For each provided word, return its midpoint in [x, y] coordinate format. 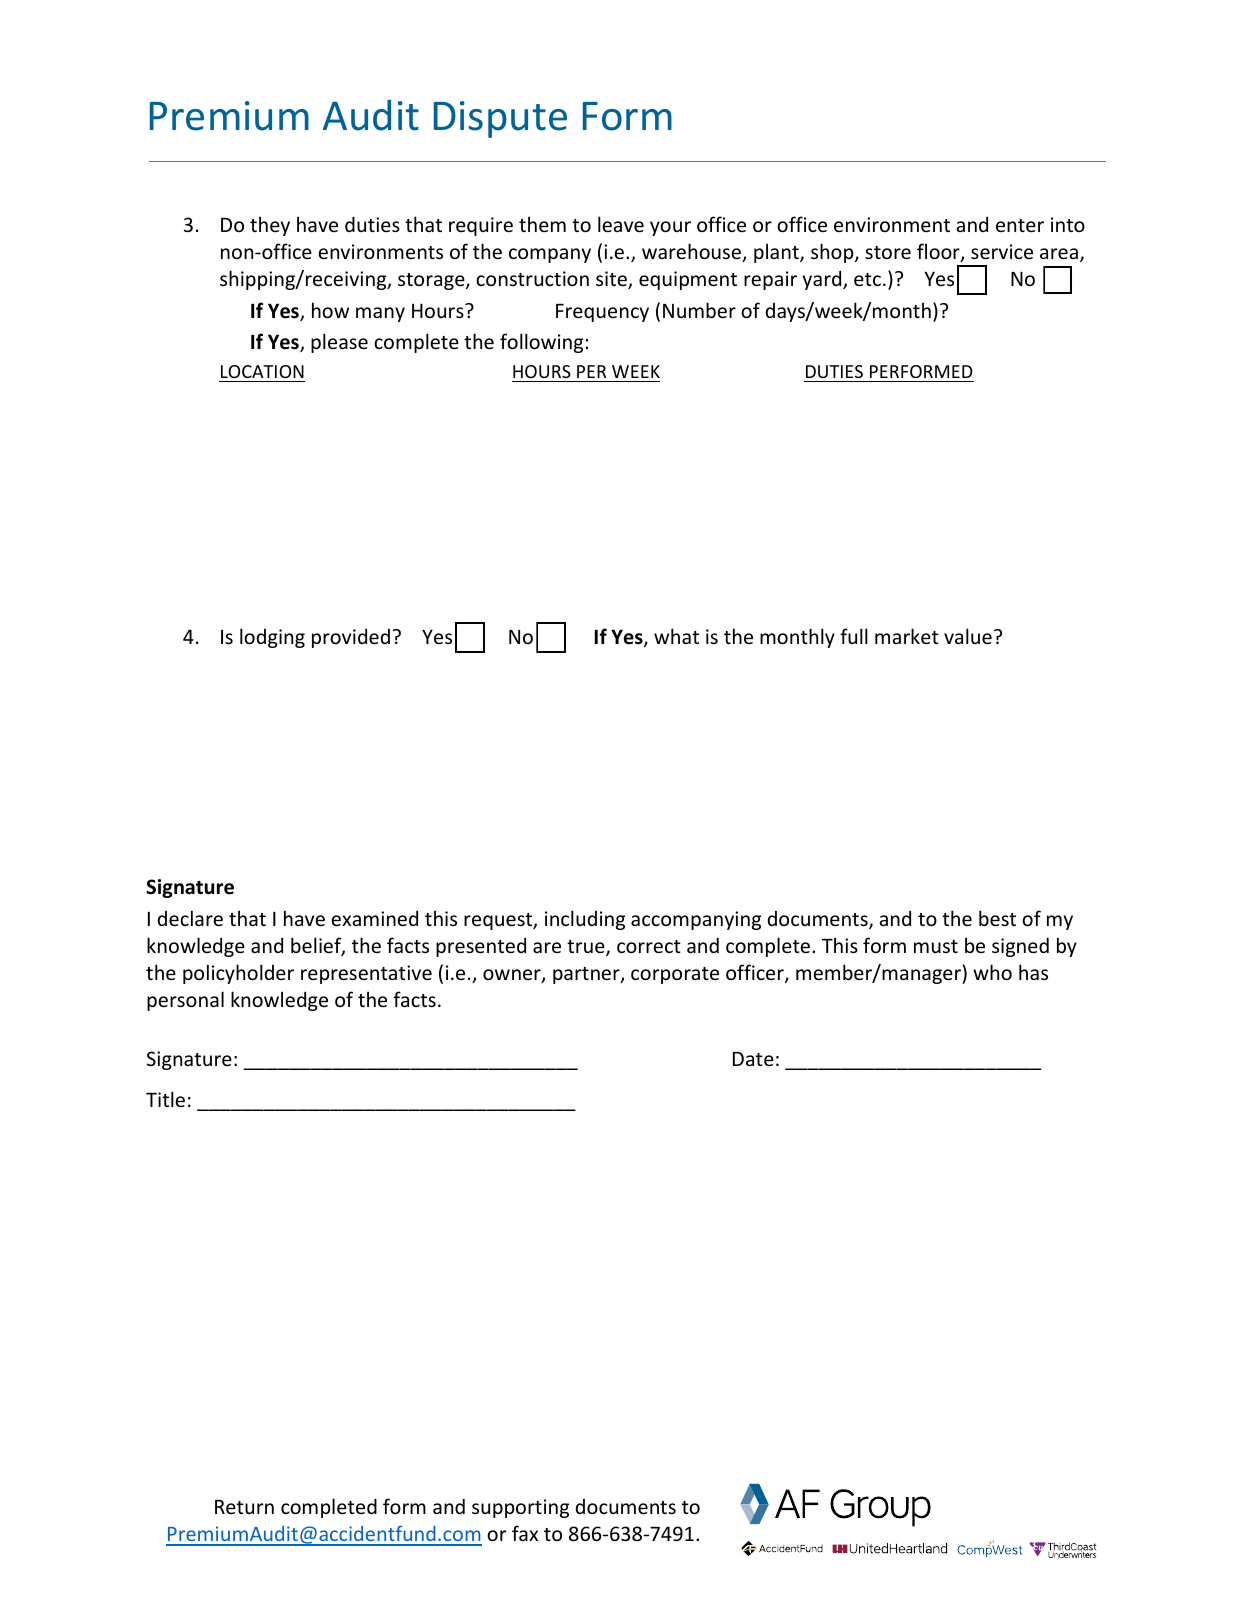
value [968, 636]
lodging [272, 638]
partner [587, 975]
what [676, 636]
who [992, 972]
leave [621, 224]
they [270, 226]
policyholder [238, 974]
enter [1020, 225]
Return [244, 1507]
